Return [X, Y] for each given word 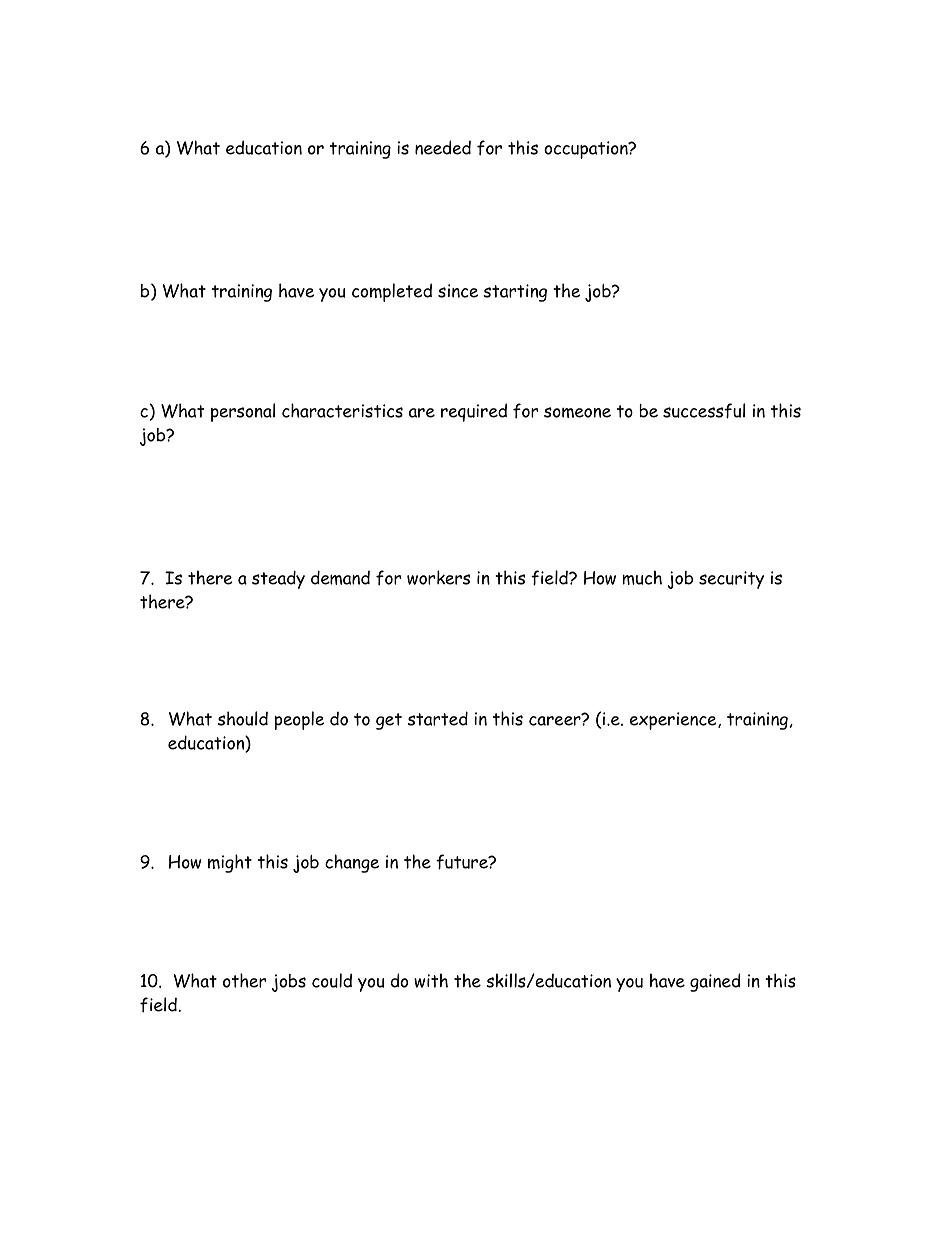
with [431, 980]
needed [443, 147]
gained [715, 982]
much [642, 577]
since [458, 291]
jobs [289, 983]
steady [278, 579]
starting [515, 293]
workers [438, 577]
